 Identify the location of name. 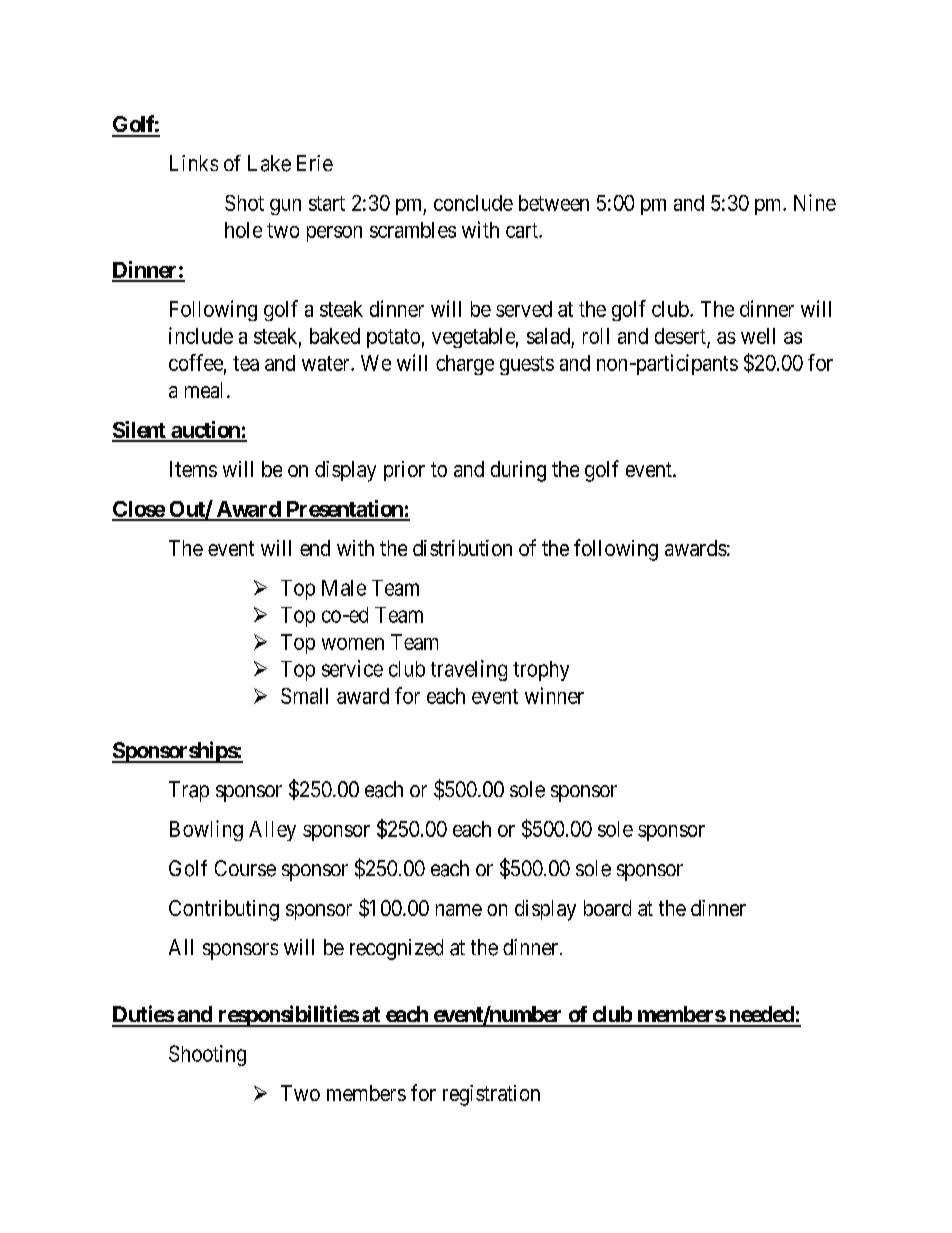
(459, 910).
